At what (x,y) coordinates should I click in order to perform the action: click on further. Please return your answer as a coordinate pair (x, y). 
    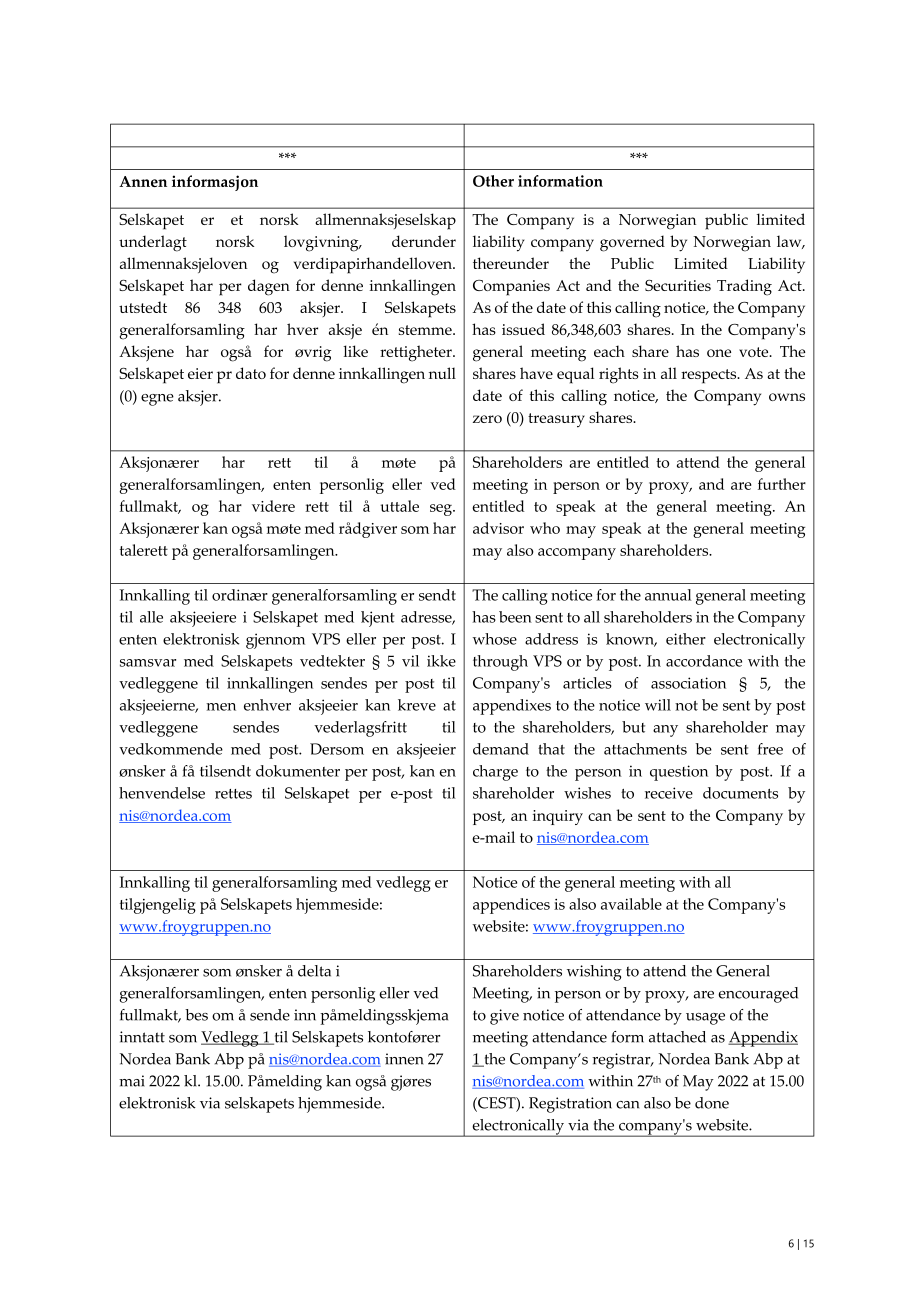
    Looking at the image, I should click on (782, 484).
